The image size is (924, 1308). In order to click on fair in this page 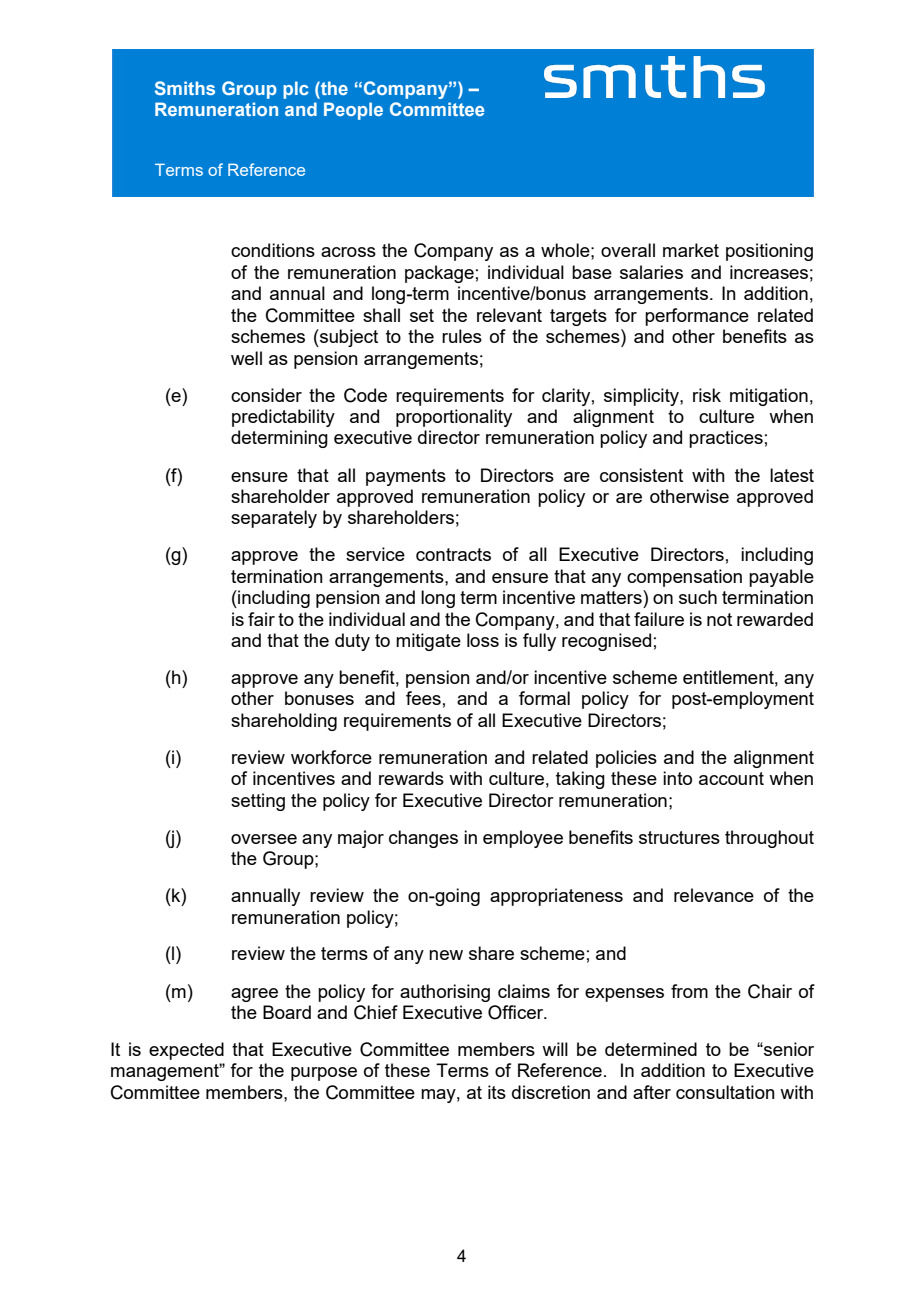, I will do `click(261, 619)`.
